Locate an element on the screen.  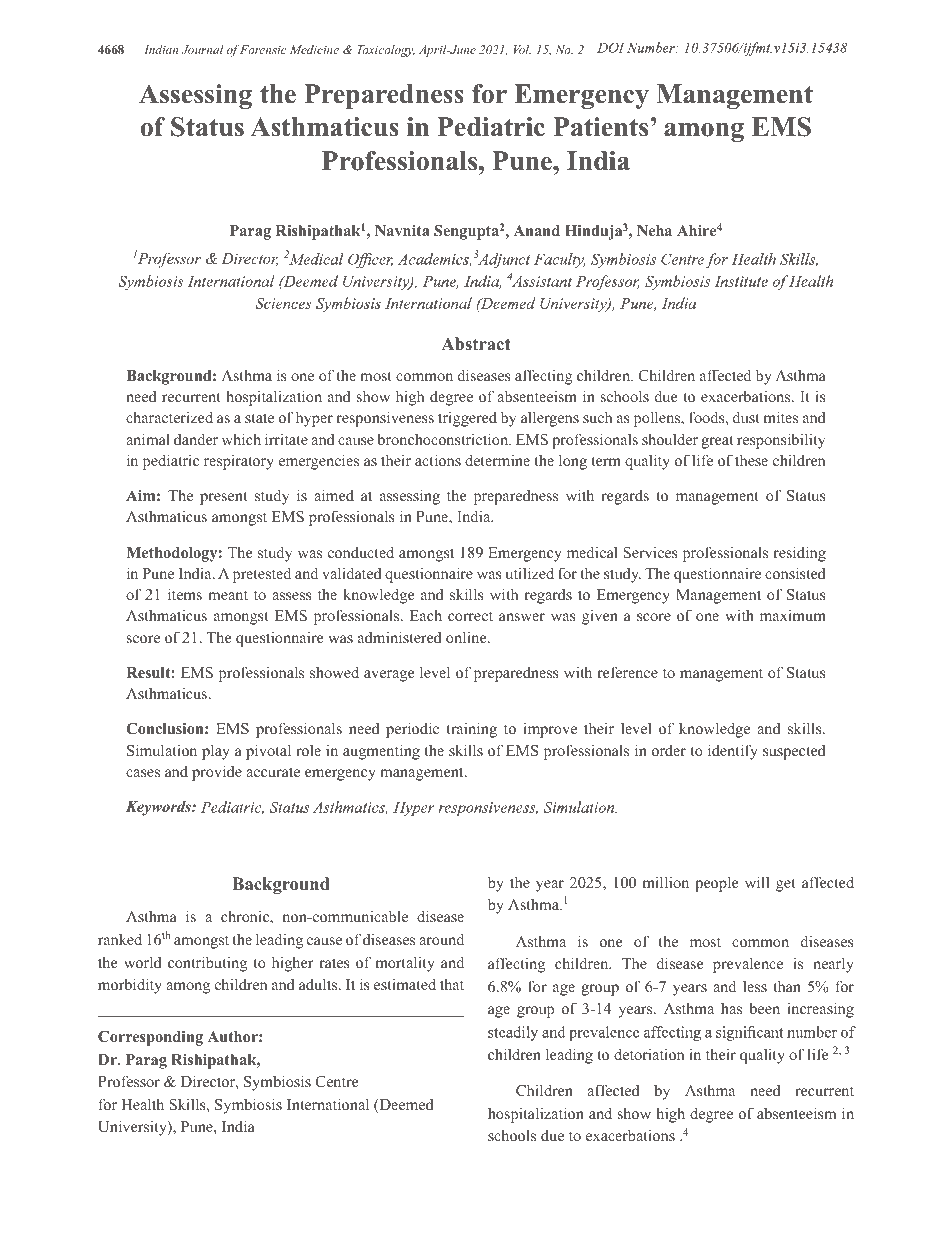
has is located at coordinates (731, 1008).
